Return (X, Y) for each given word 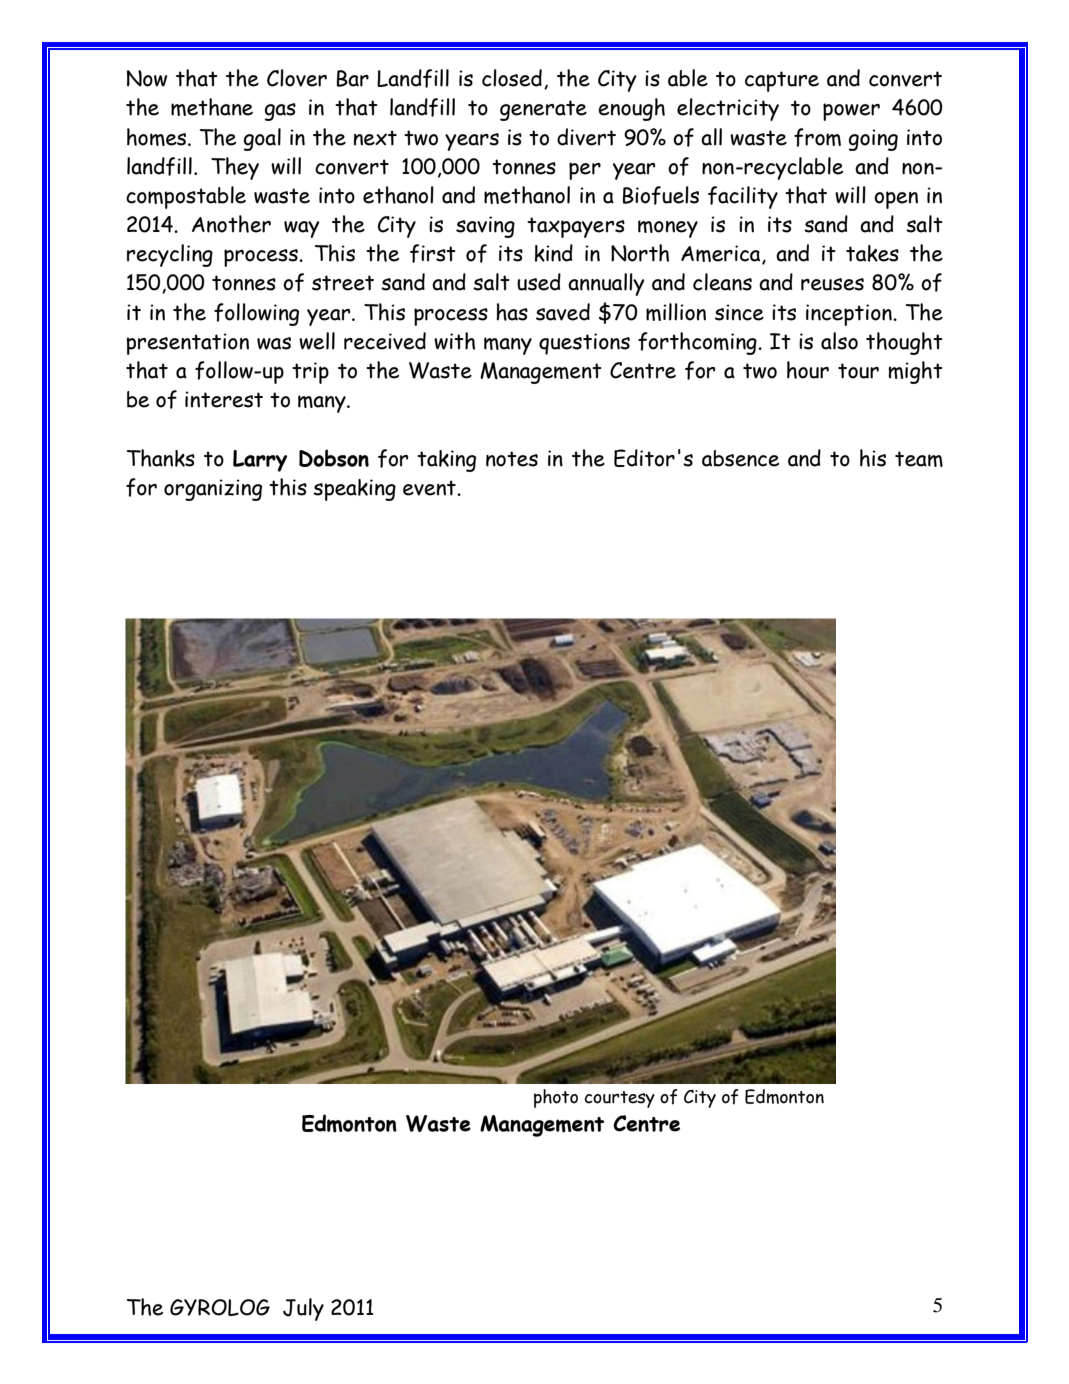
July (303, 1309)
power (851, 112)
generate (543, 110)
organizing (213, 490)
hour (808, 370)
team (919, 459)
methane (212, 107)
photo (556, 1098)
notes (512, 459)
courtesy (619, 1099)
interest (224, 399)
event (430, 488)
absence (740, 458)
